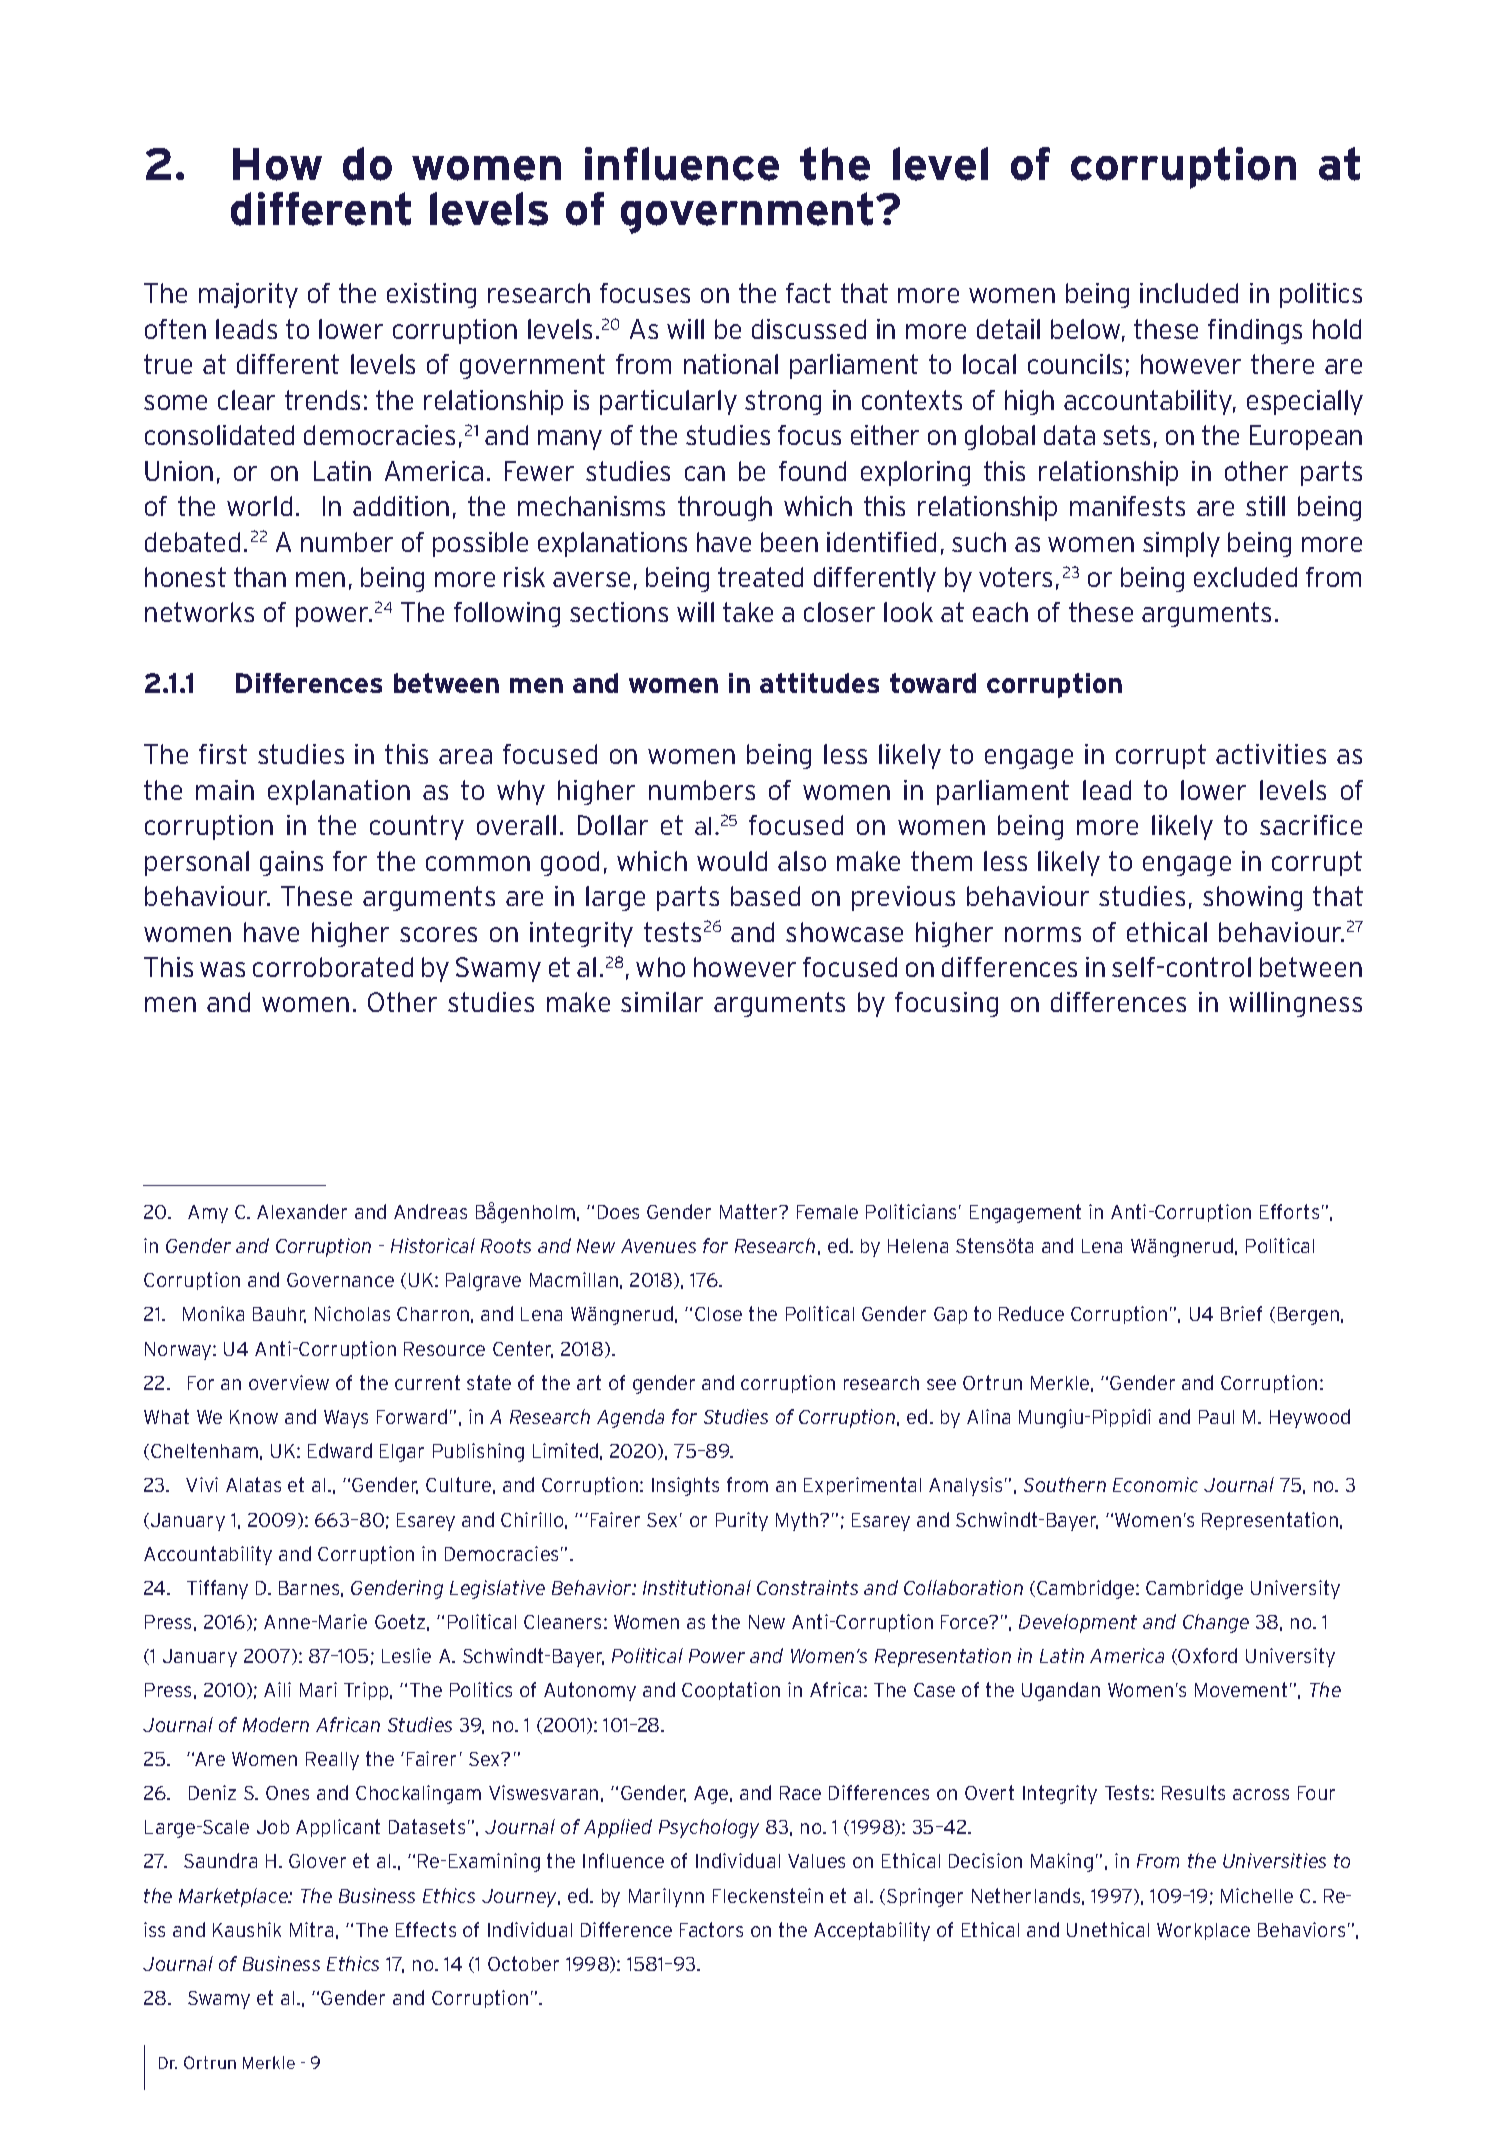 This screenshot has height=2132, width=1508. I want to click on Workplace, so click(1203, 1931).
